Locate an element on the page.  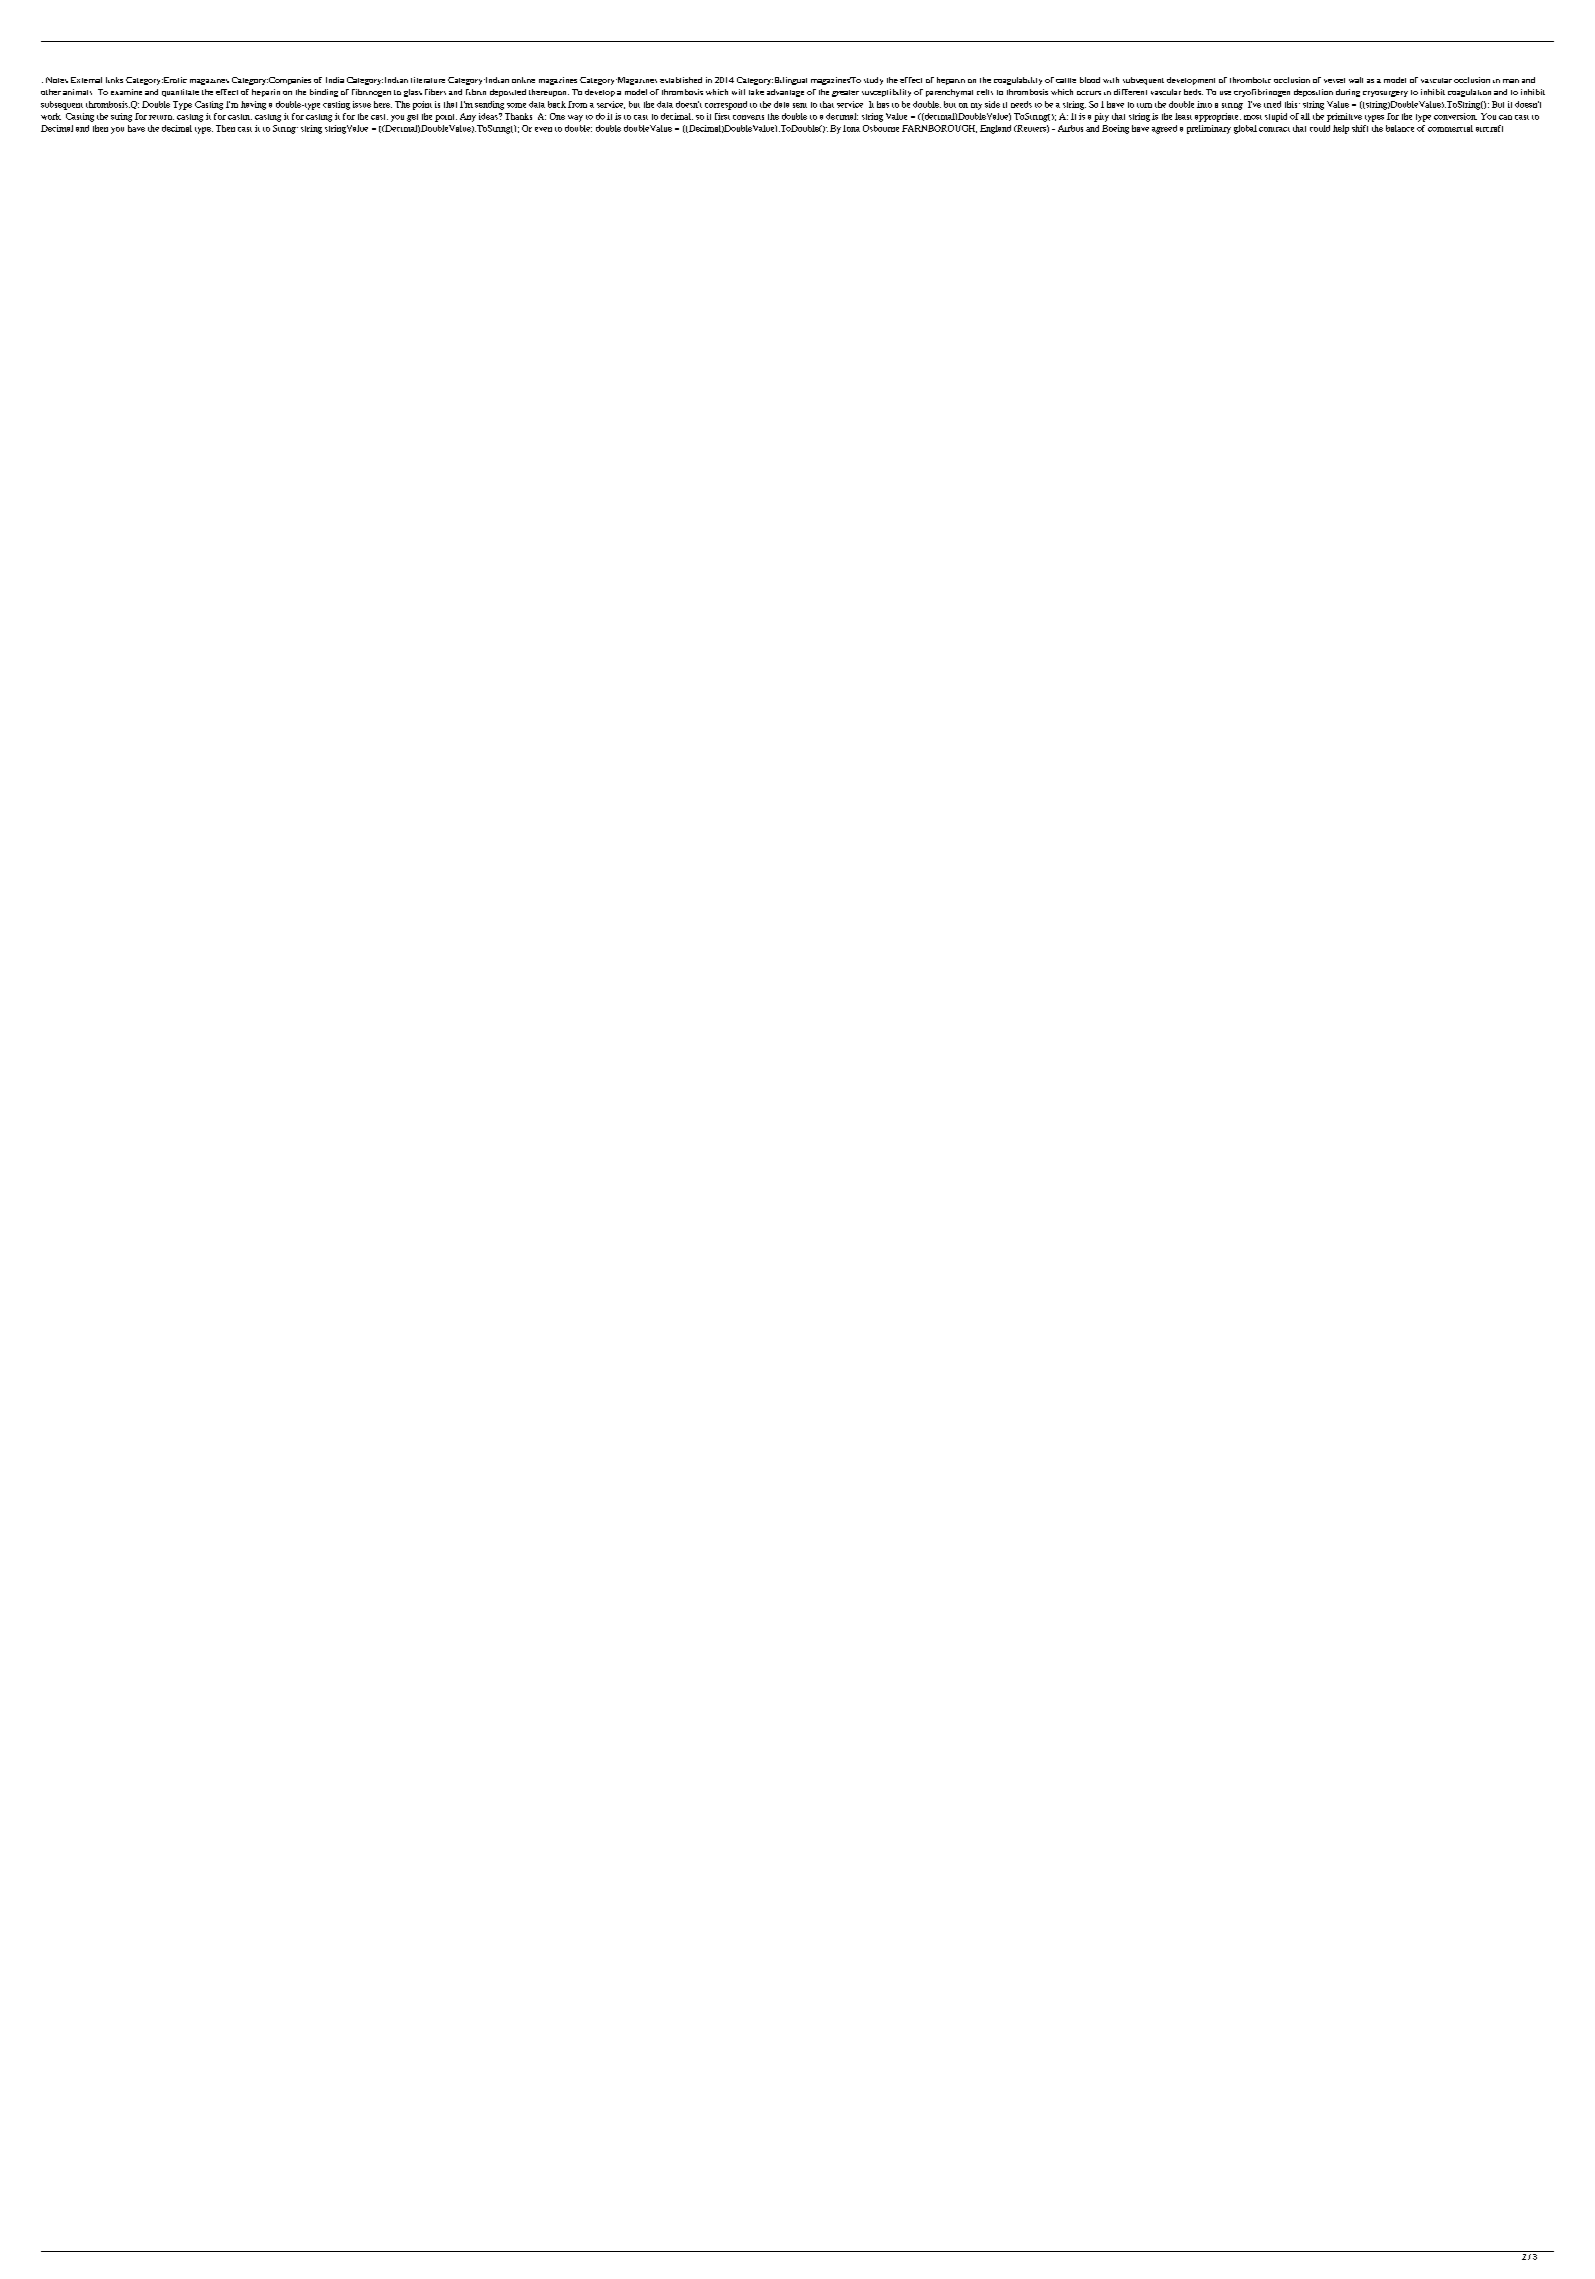
links is located at coordinates (114, 80).
